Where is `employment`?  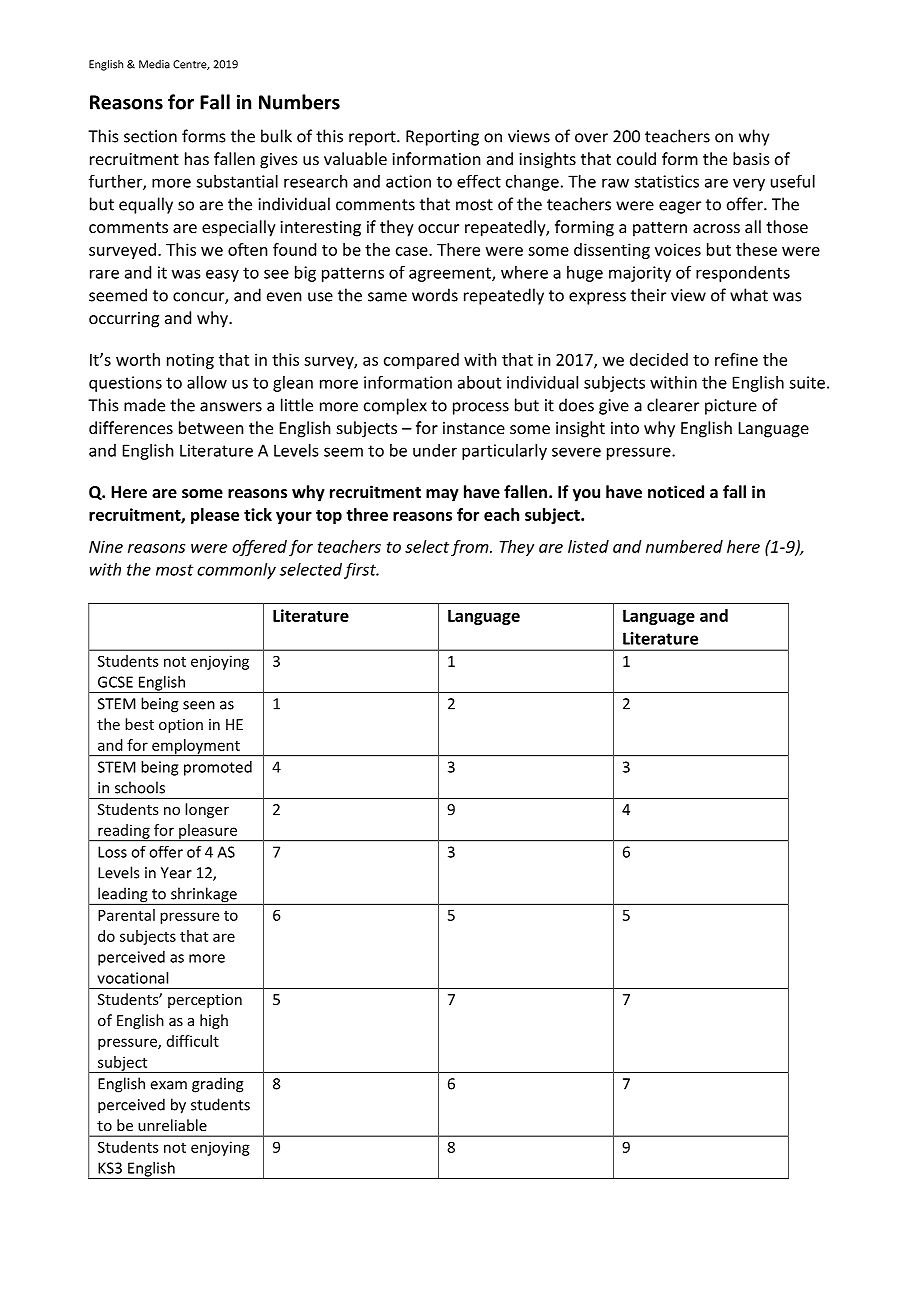
employment is located at coordinates (196, 747).
